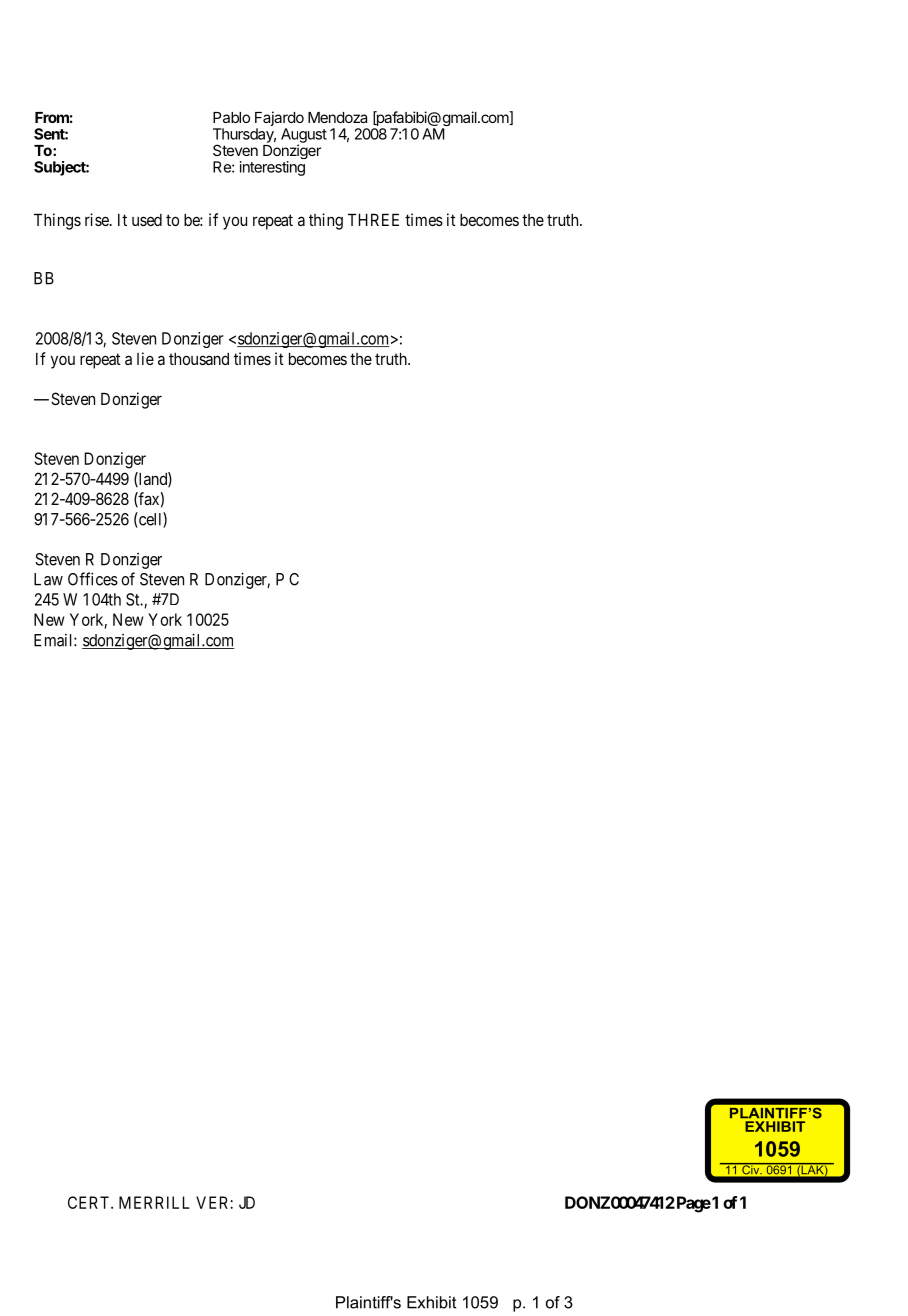  Describe the element at coordinates (154, 1202) in the screenshot. I see `MERRILL` at that location.
